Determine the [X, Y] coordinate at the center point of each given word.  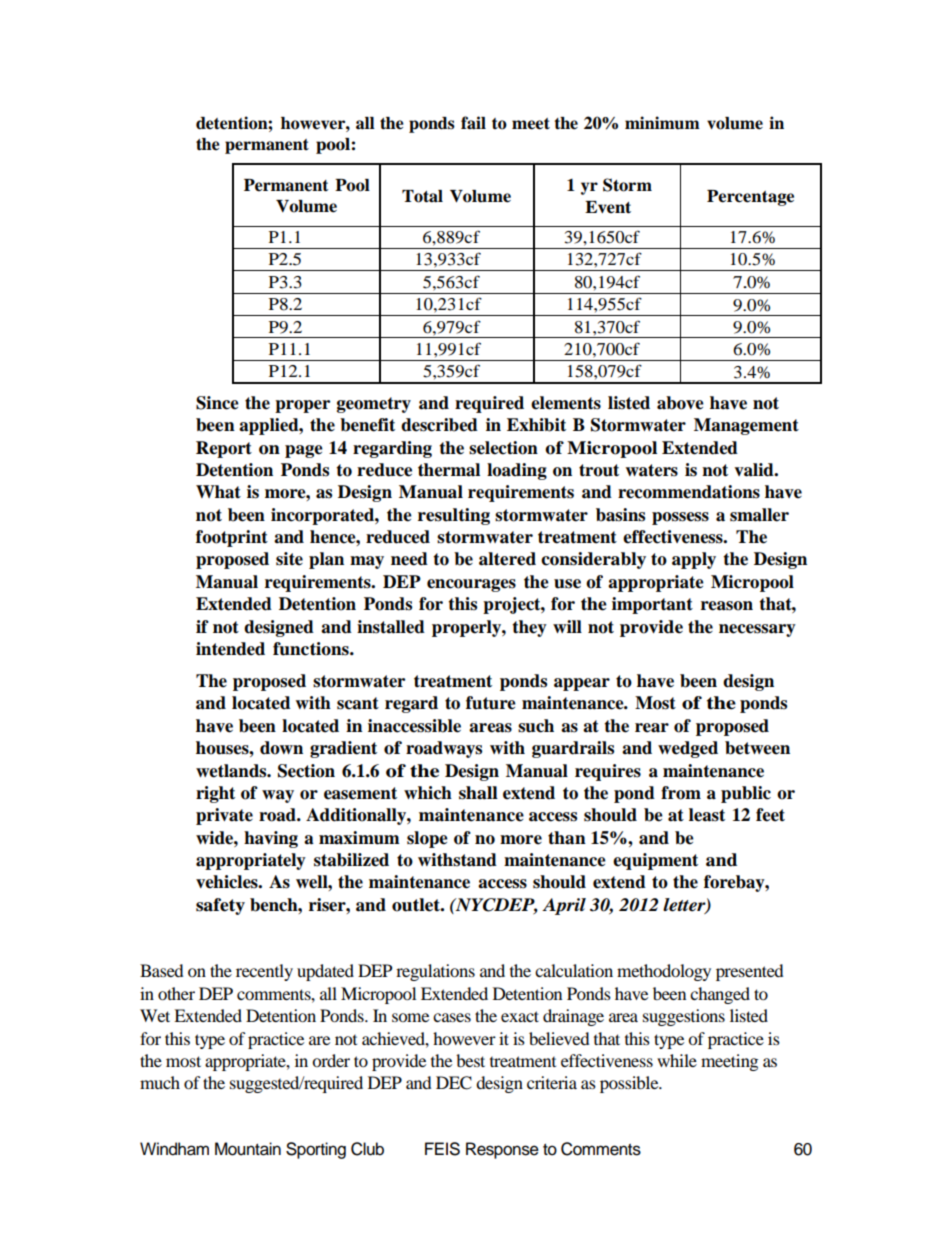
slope [427, 839]
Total [422, 196]
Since [217, 403]
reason [727, 606]
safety [220, 906]
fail [473, 123]
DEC [454, 1083]
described [439, 425]
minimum [662, 123]
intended [230, 649]
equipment [655, 861]
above [680, 403]
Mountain [248, 1149]
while [677, 1060]
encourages [471, 585]
